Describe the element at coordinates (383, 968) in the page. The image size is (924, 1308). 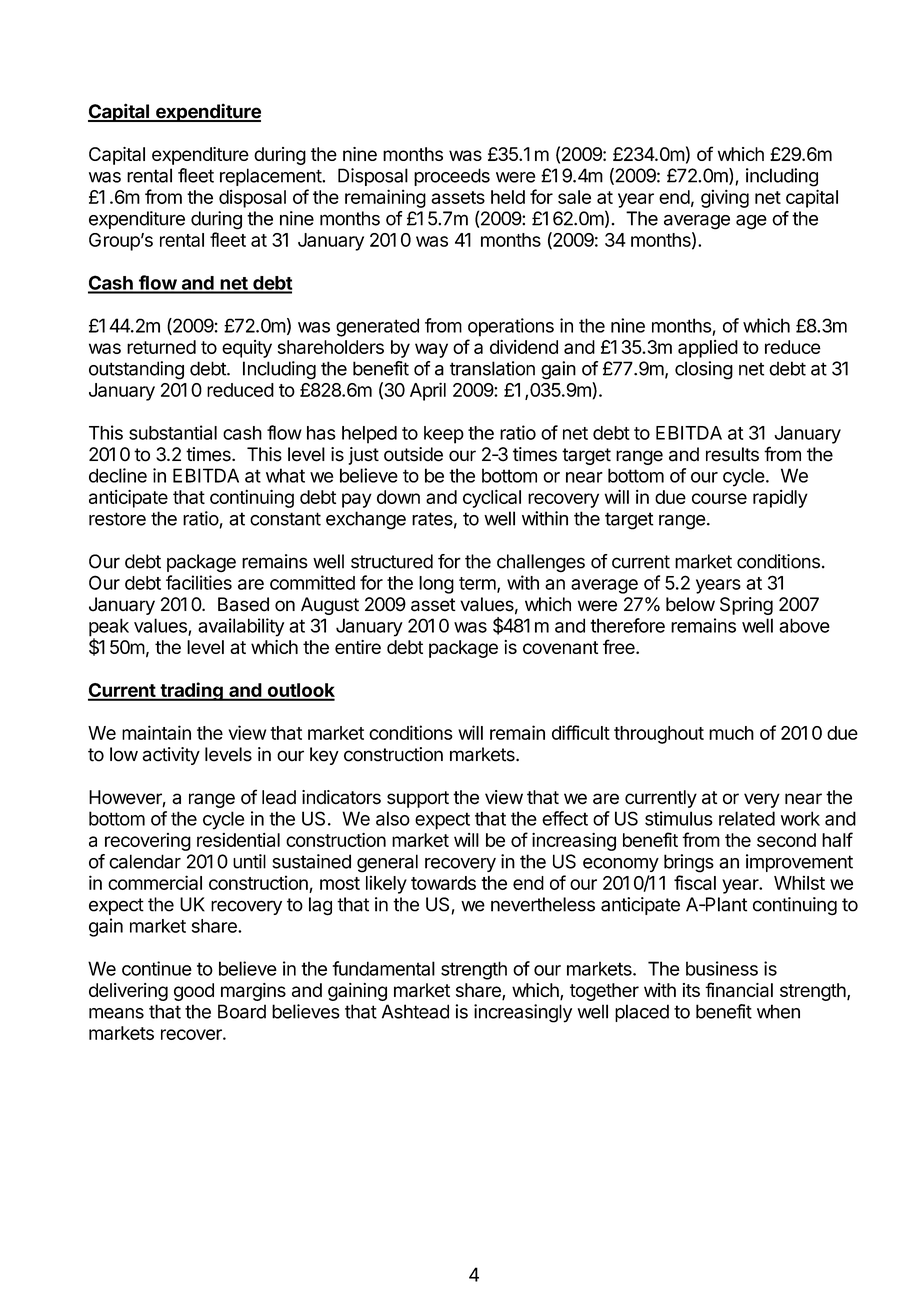
I see `fundamental` at that location.
